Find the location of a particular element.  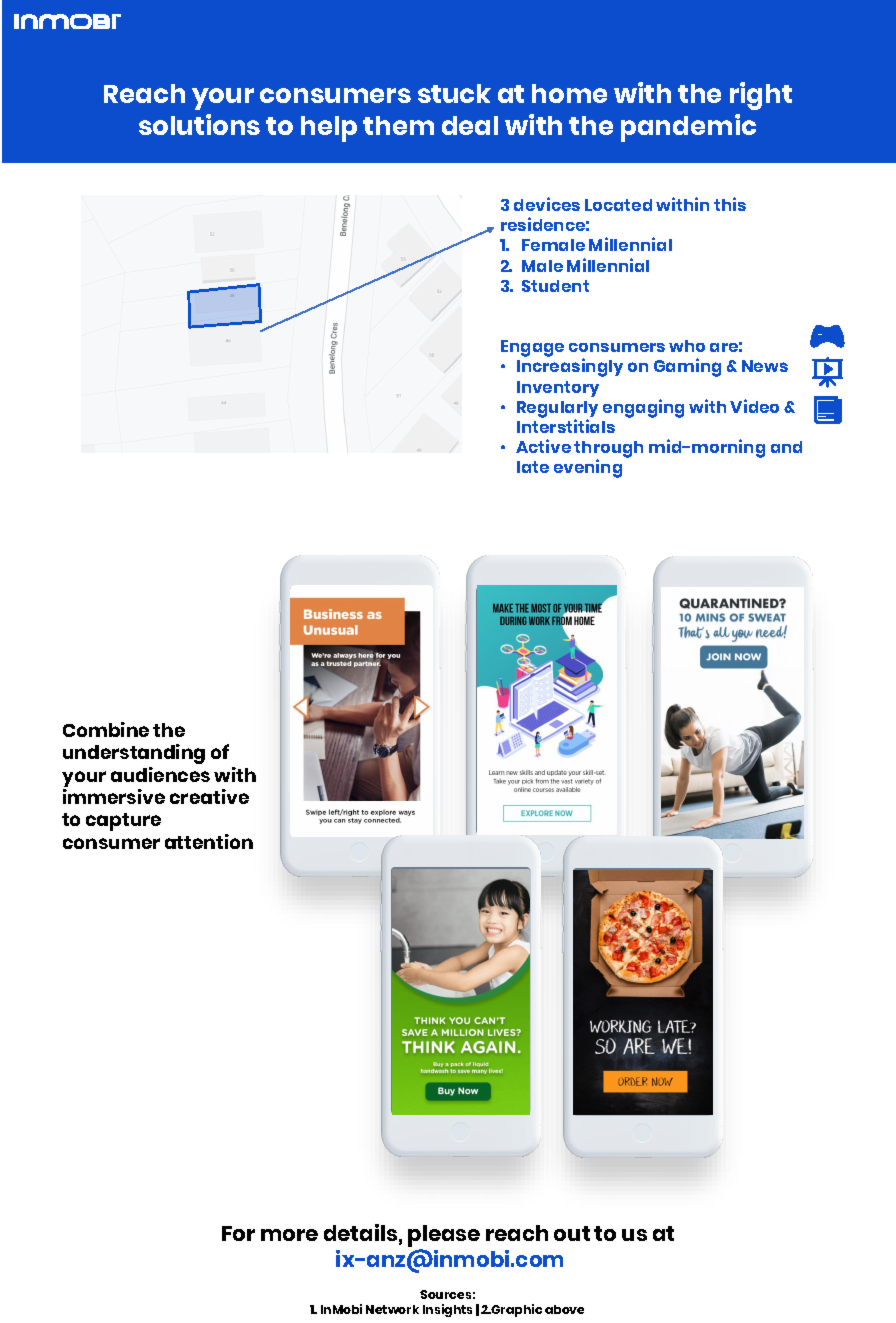

out is located at coordinates (572, 1233).
